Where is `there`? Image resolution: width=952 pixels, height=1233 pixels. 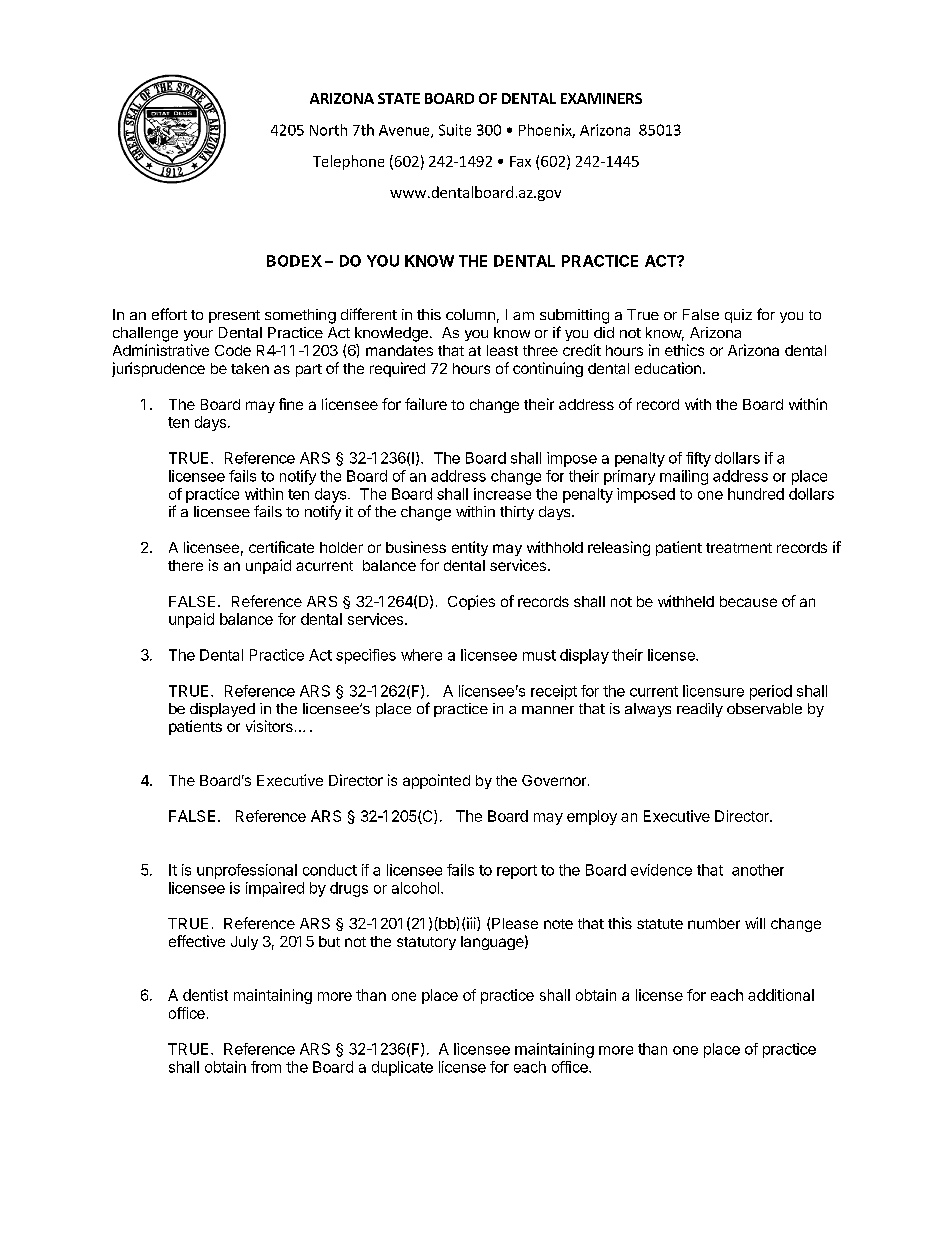 there is located at coordinates (185, 565).
